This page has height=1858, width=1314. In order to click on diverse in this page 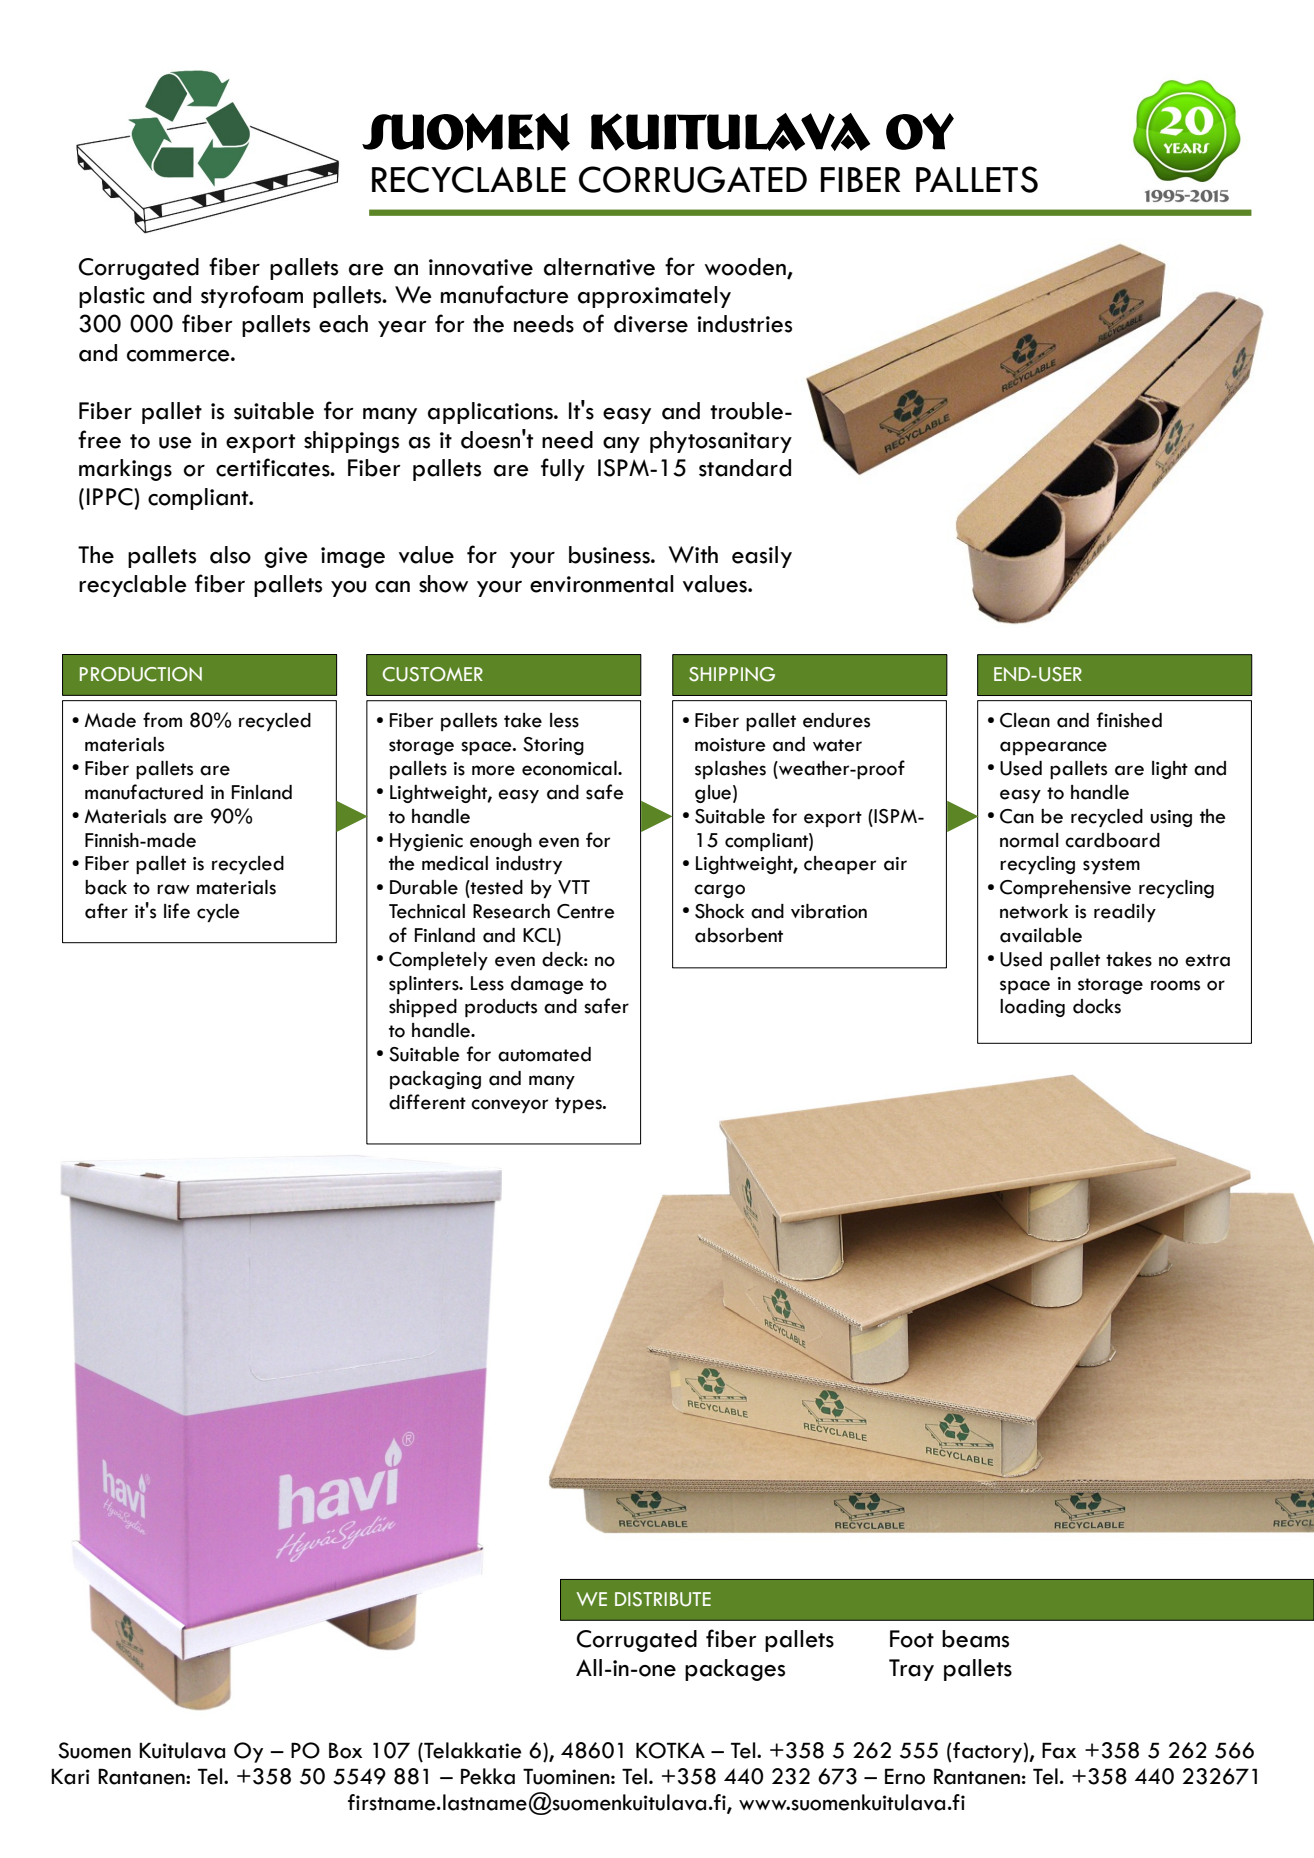, I will do `click(651, 324)`.
